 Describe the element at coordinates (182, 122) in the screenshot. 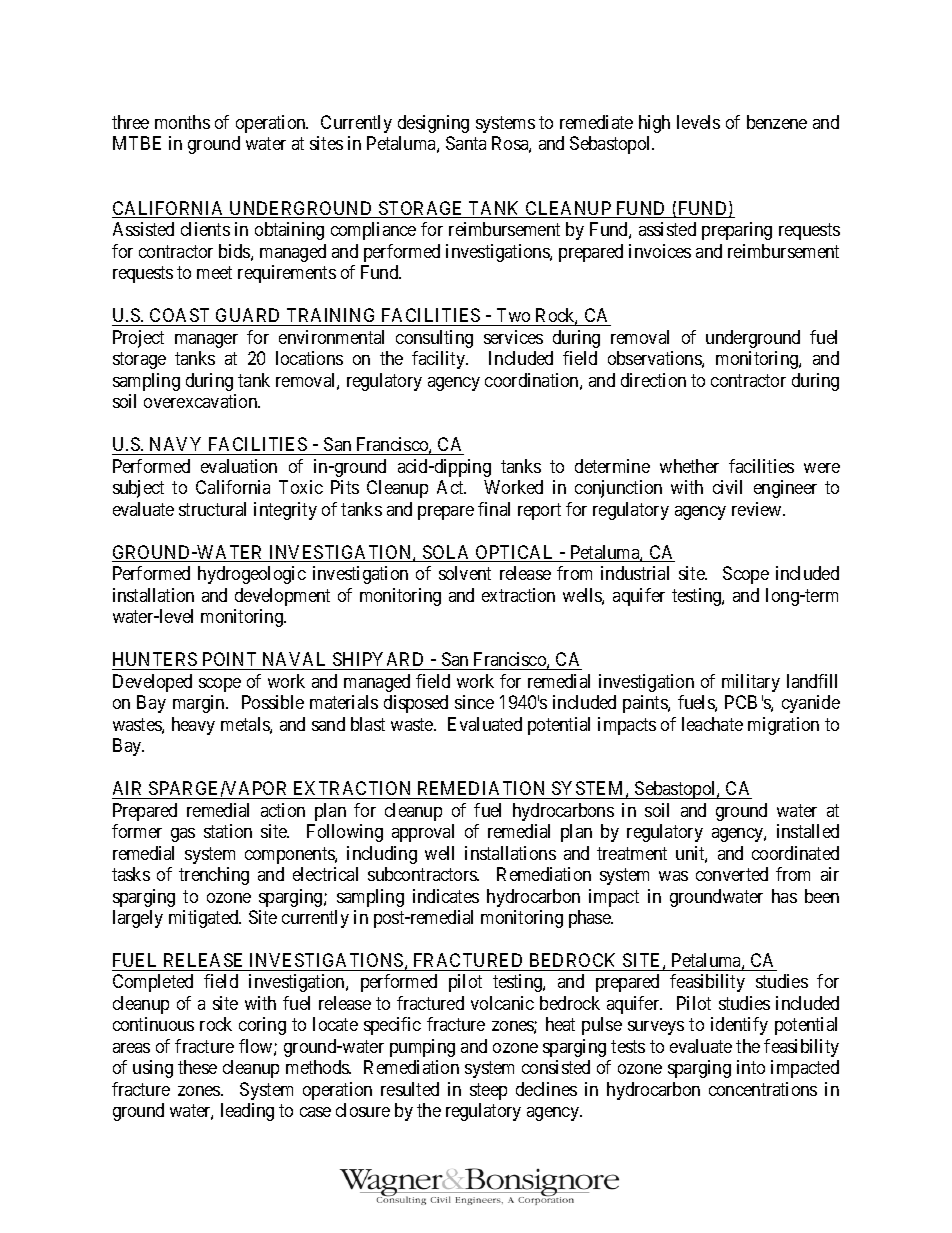

I see `months` at that location.
